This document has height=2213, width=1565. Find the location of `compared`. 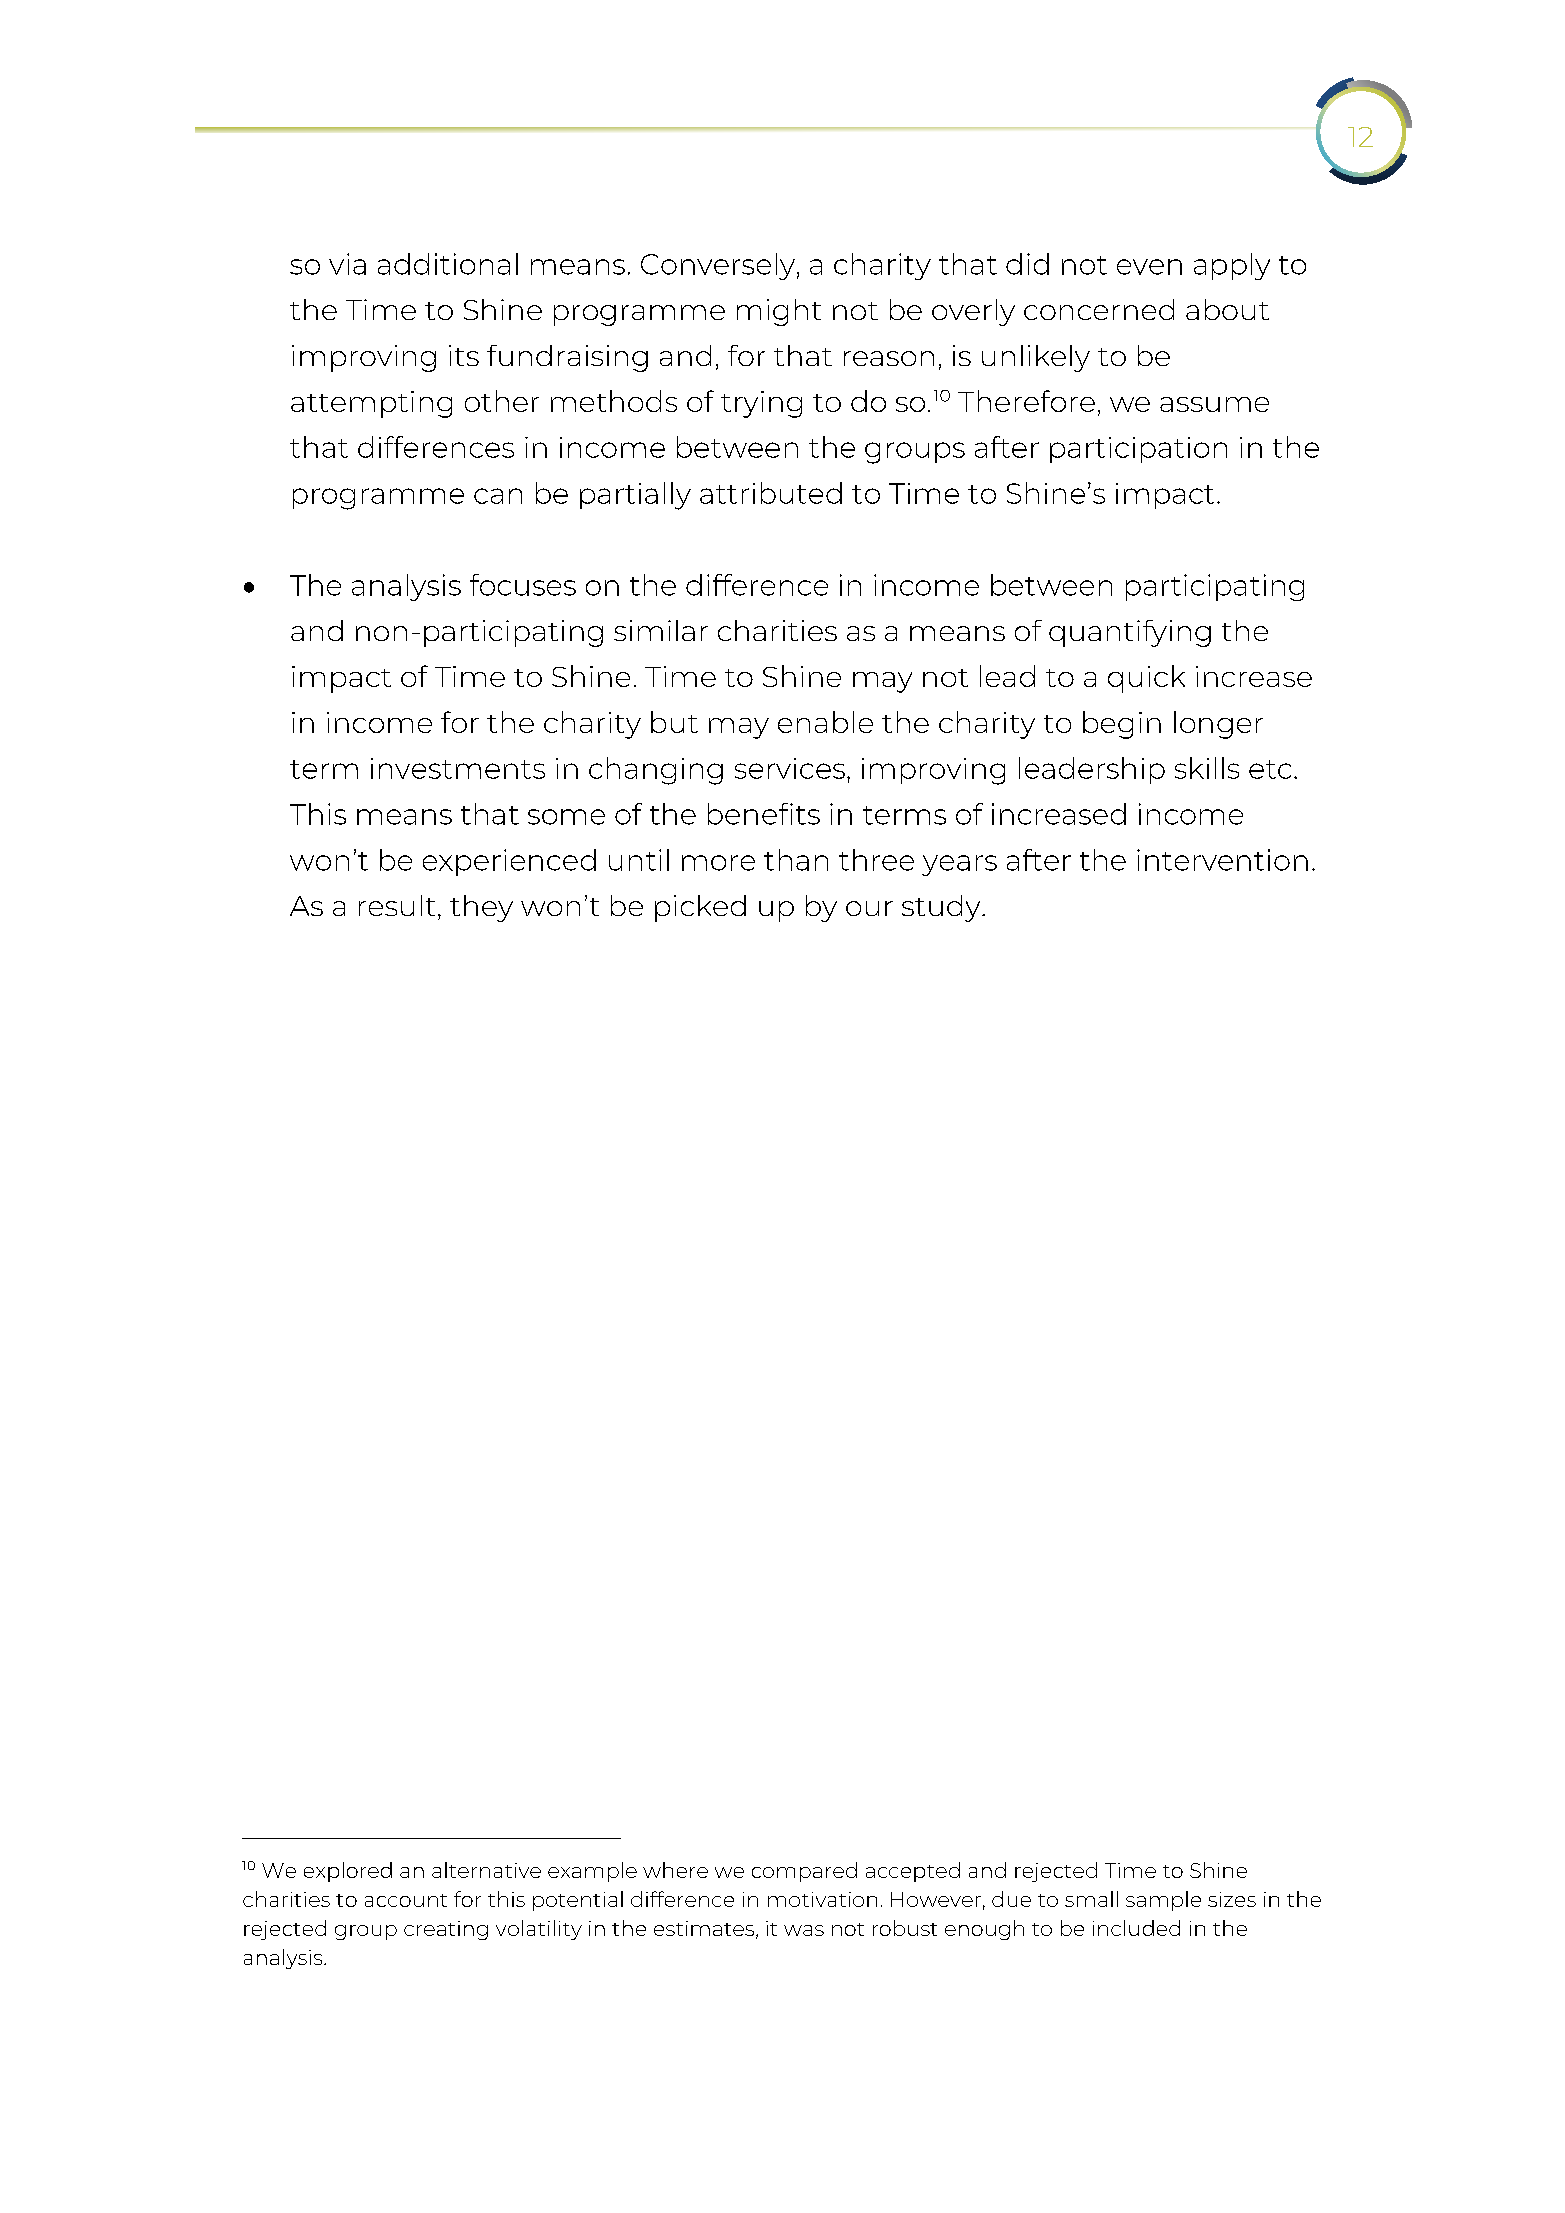

compared is located at coordinates (804, 1872).
